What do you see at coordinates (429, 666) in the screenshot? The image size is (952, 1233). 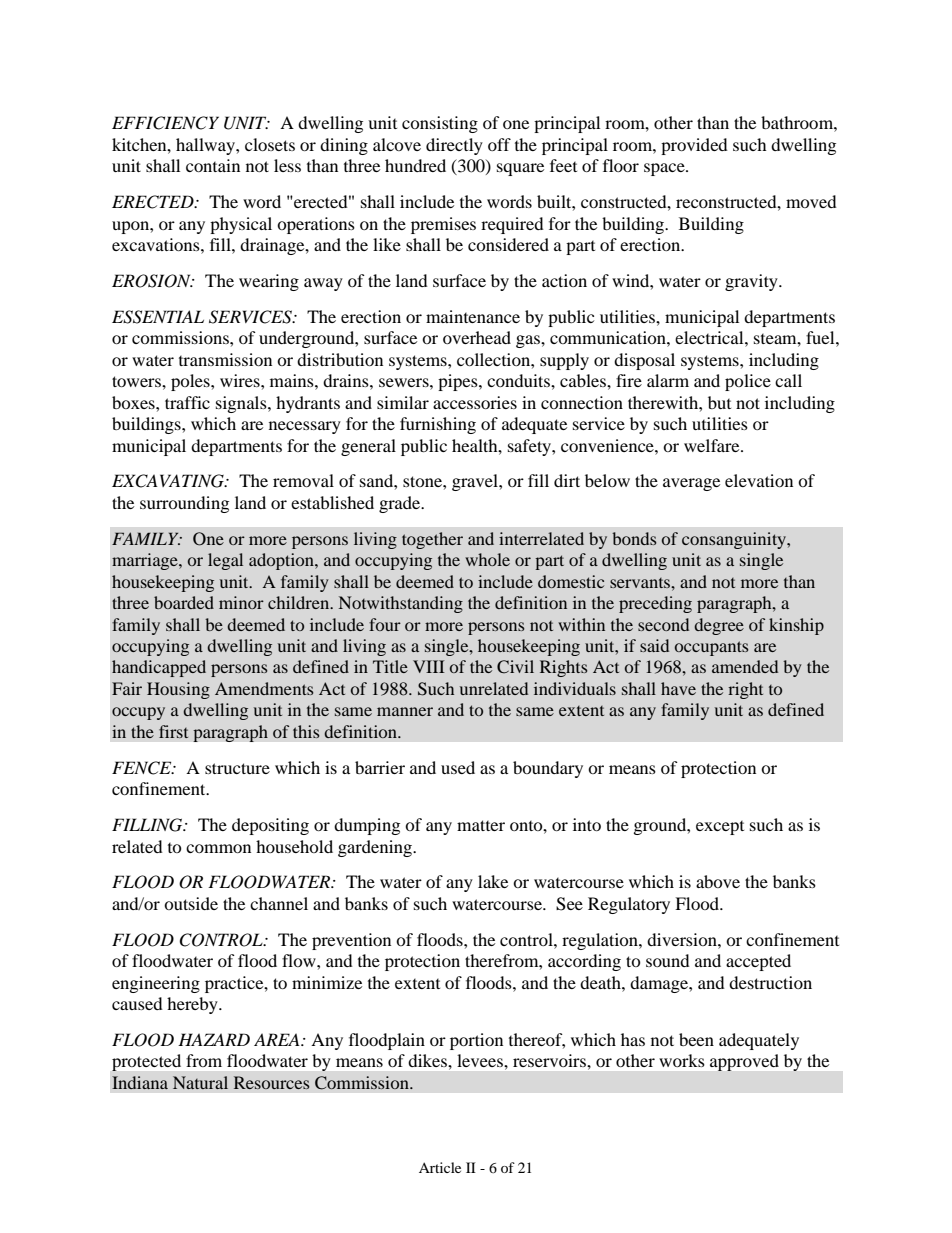 I see `VIII` at bounding box center [429, 666].
